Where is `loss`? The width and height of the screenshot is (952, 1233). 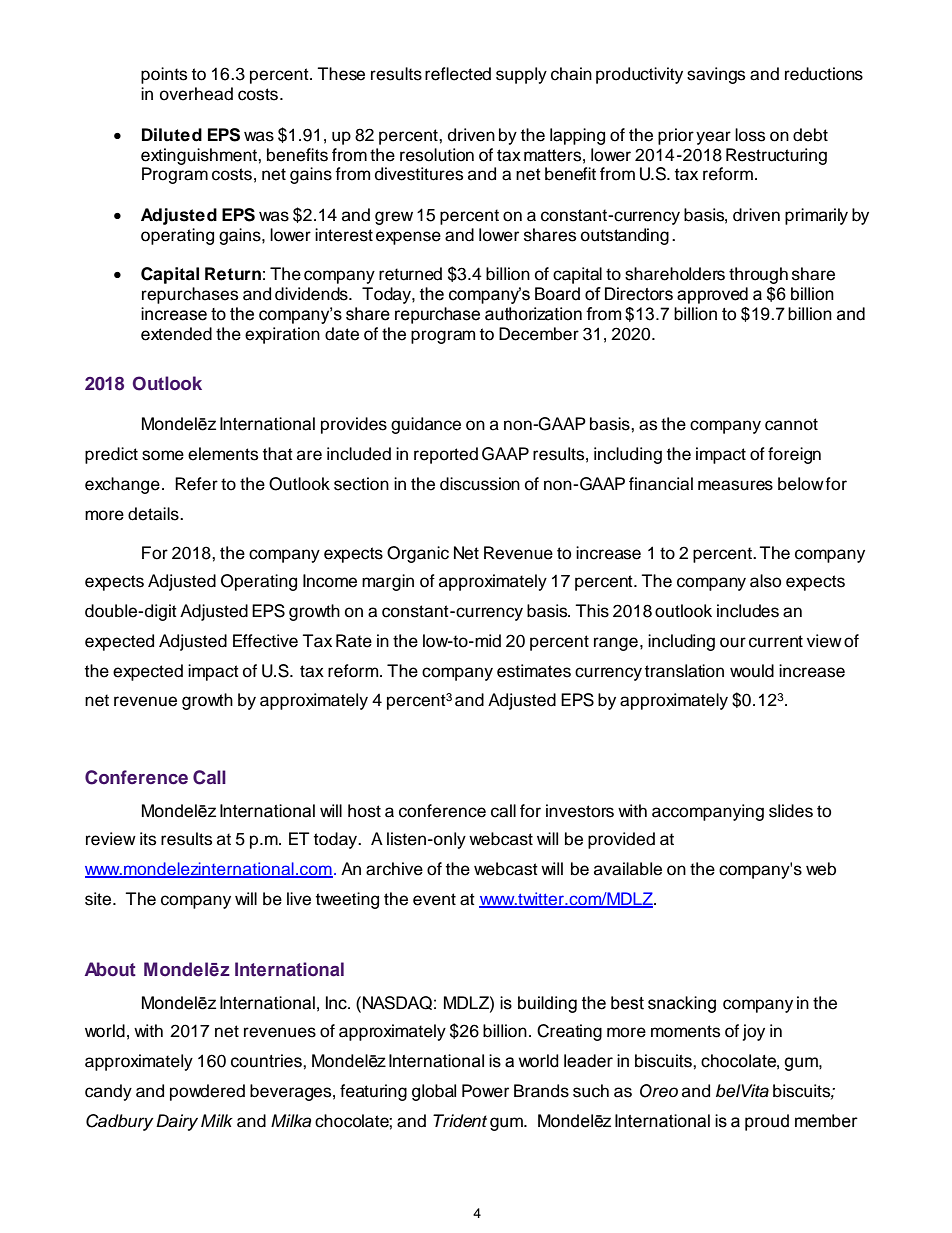 loss is located at coordinates (750, 135).
